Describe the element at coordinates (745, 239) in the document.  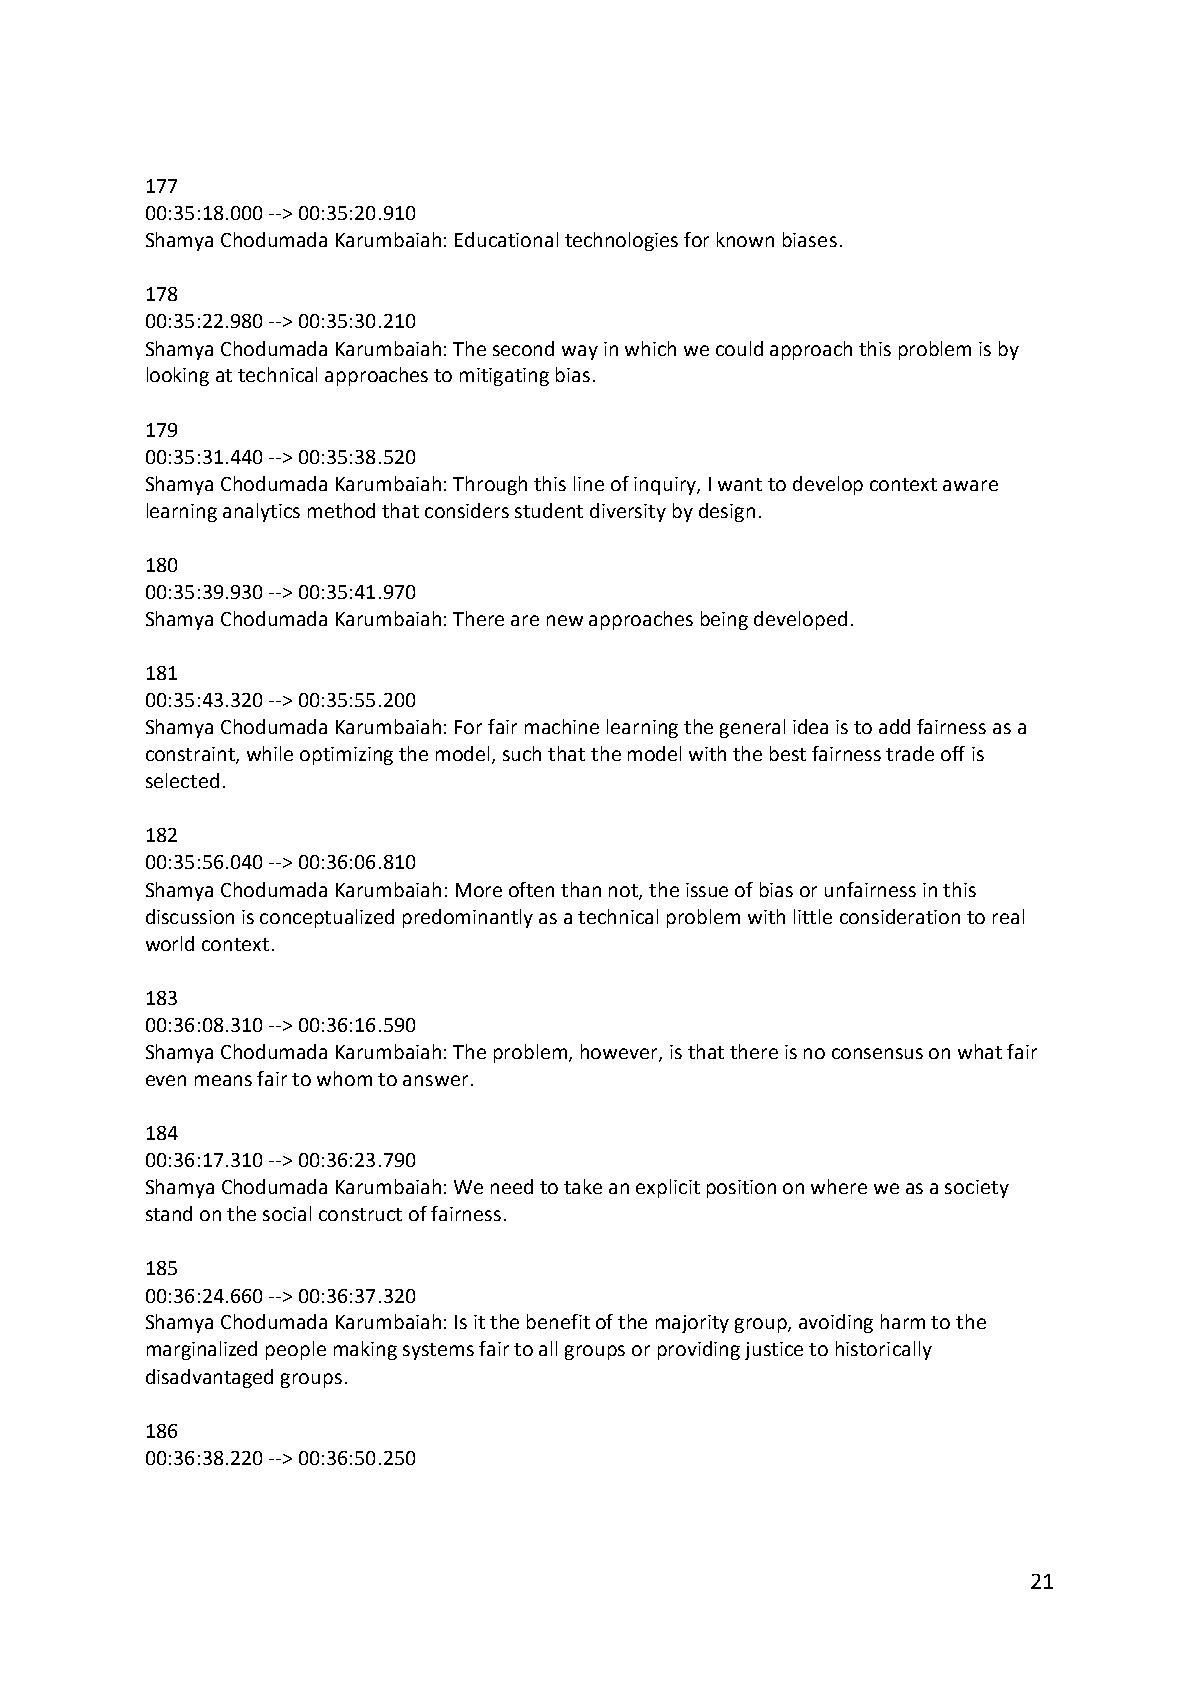
I see `known` at that location.
